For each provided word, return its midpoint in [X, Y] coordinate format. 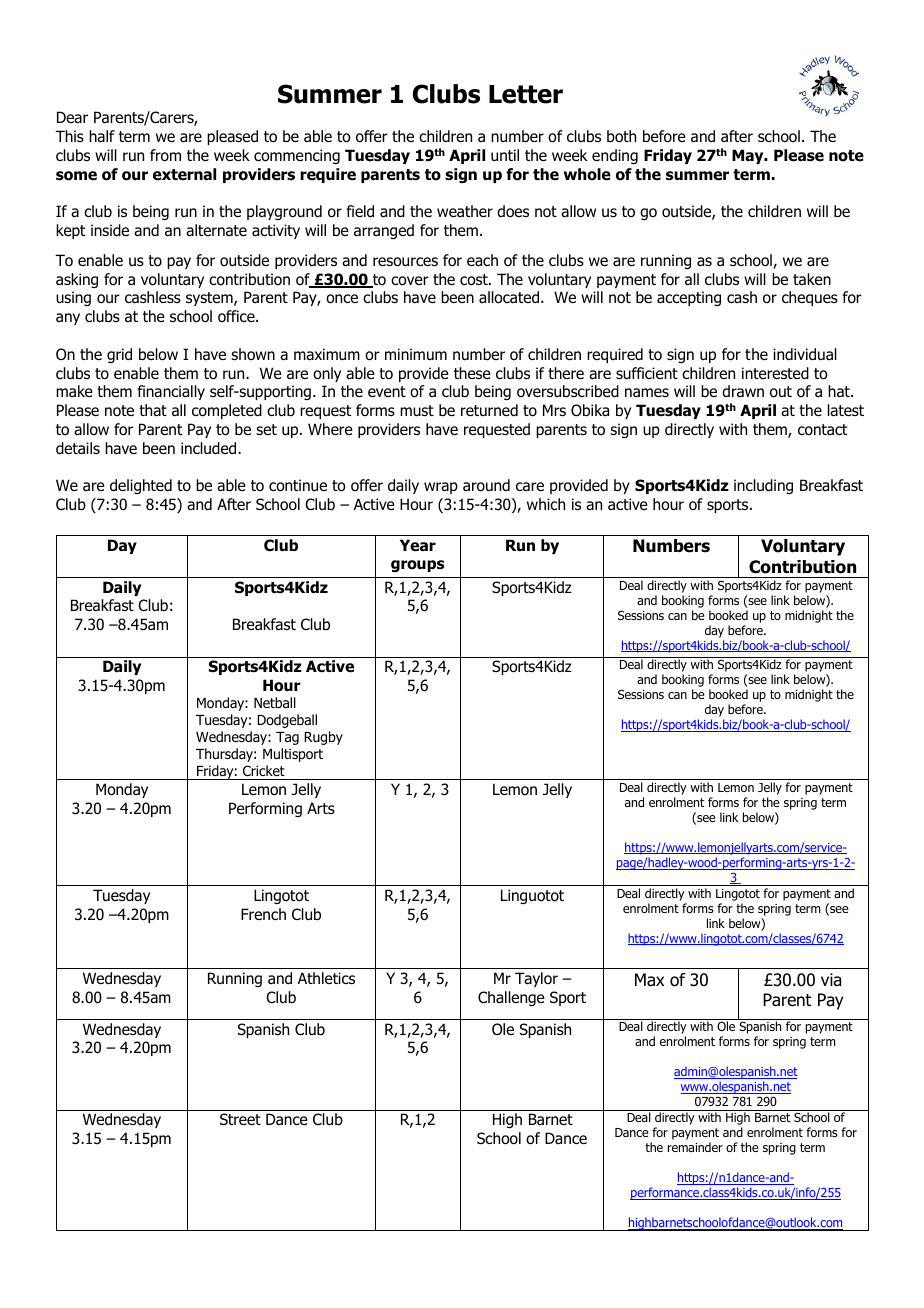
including [763, 486]
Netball [275, 702]
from [165, 155]
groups [417, 566]
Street [240, 1119]
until [505, 155]
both [621, 136]
